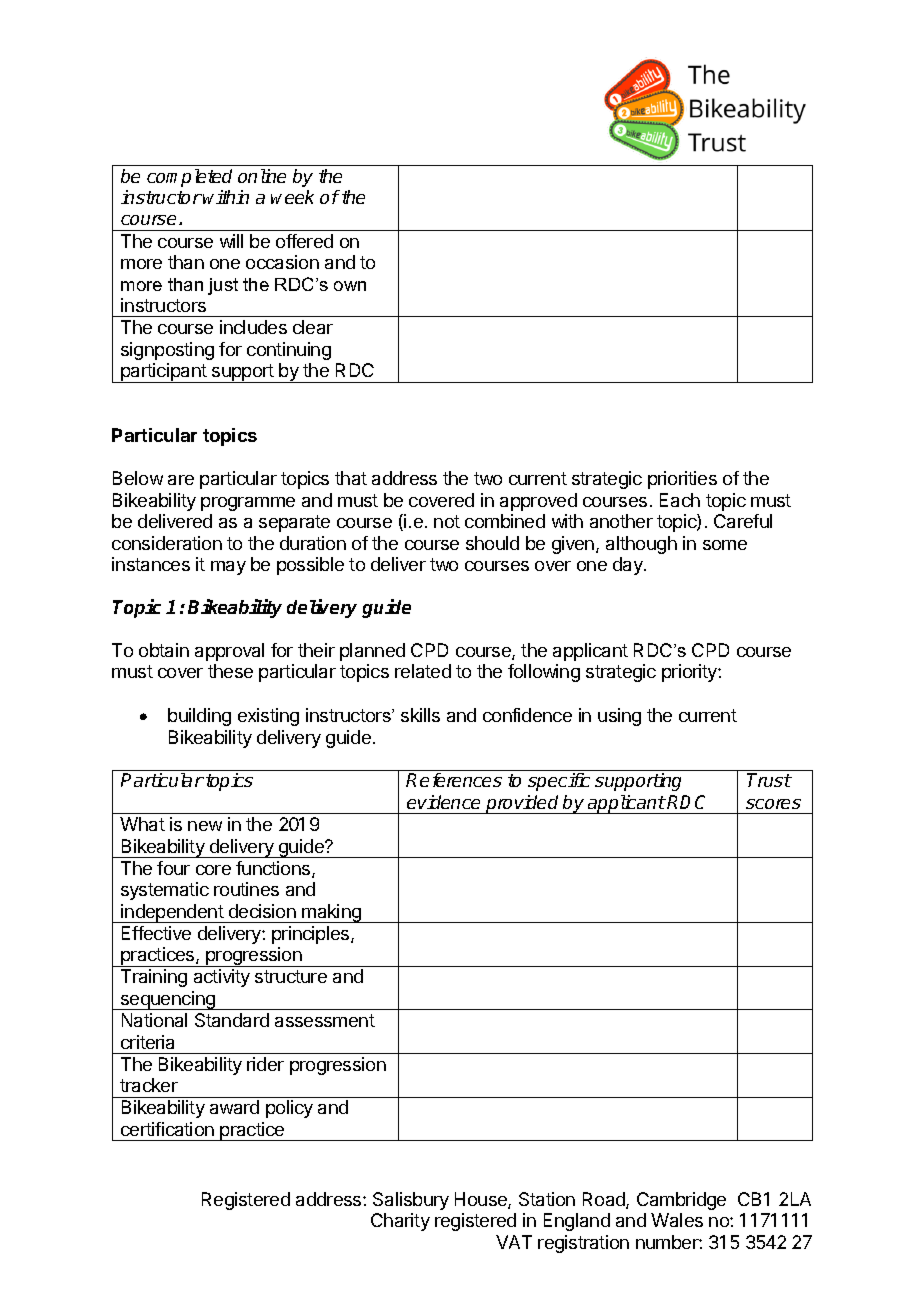  Describe the element at coordinates (231, 241) in the image. I see `will` at that location.
